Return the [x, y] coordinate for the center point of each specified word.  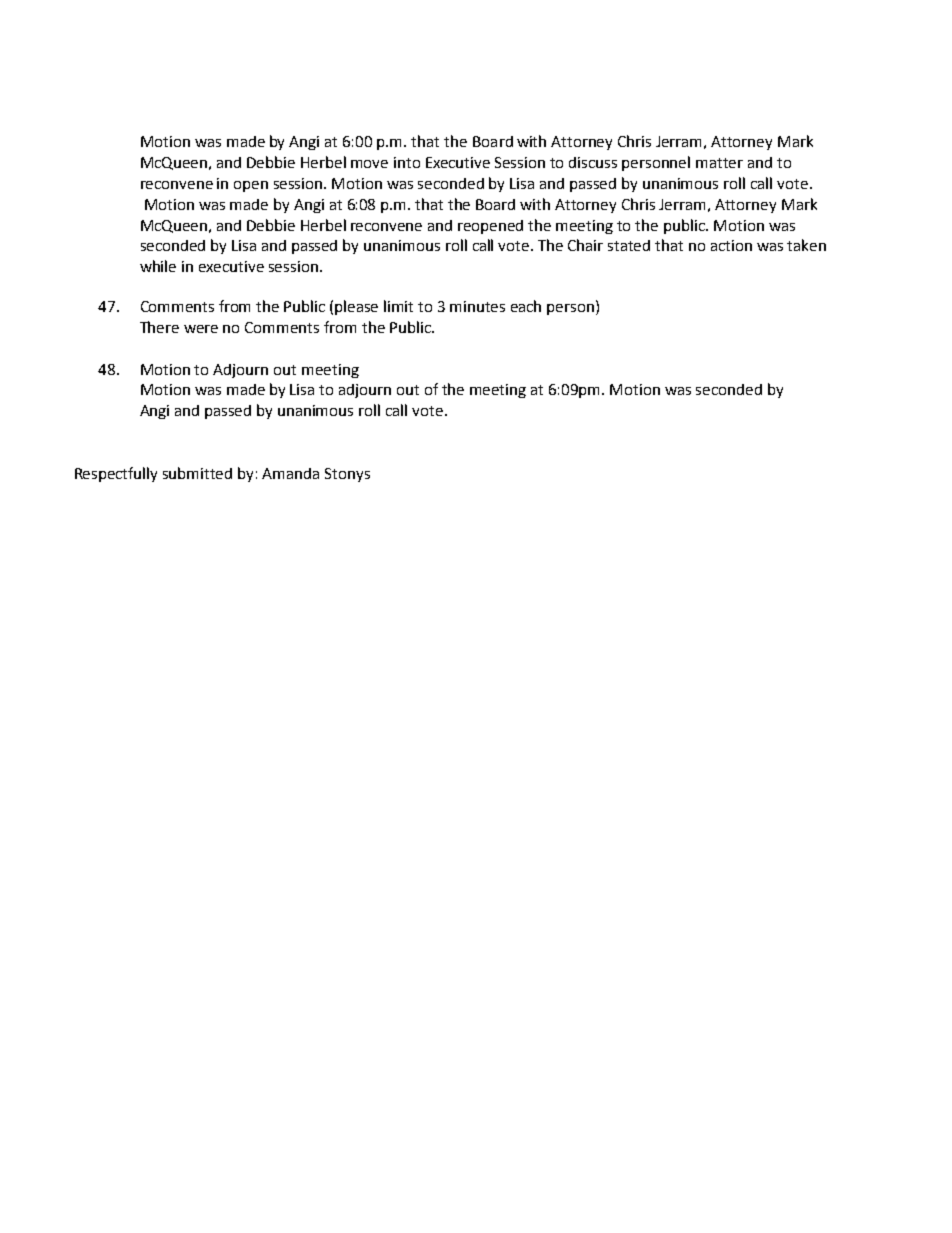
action [731, 245]
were [201, 329]
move [369, 164]
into [407, 162]
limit [398, 306]
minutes [477, 306]
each [526, 306]
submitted [197, 473]
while [158, 266]
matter [719, 163]
